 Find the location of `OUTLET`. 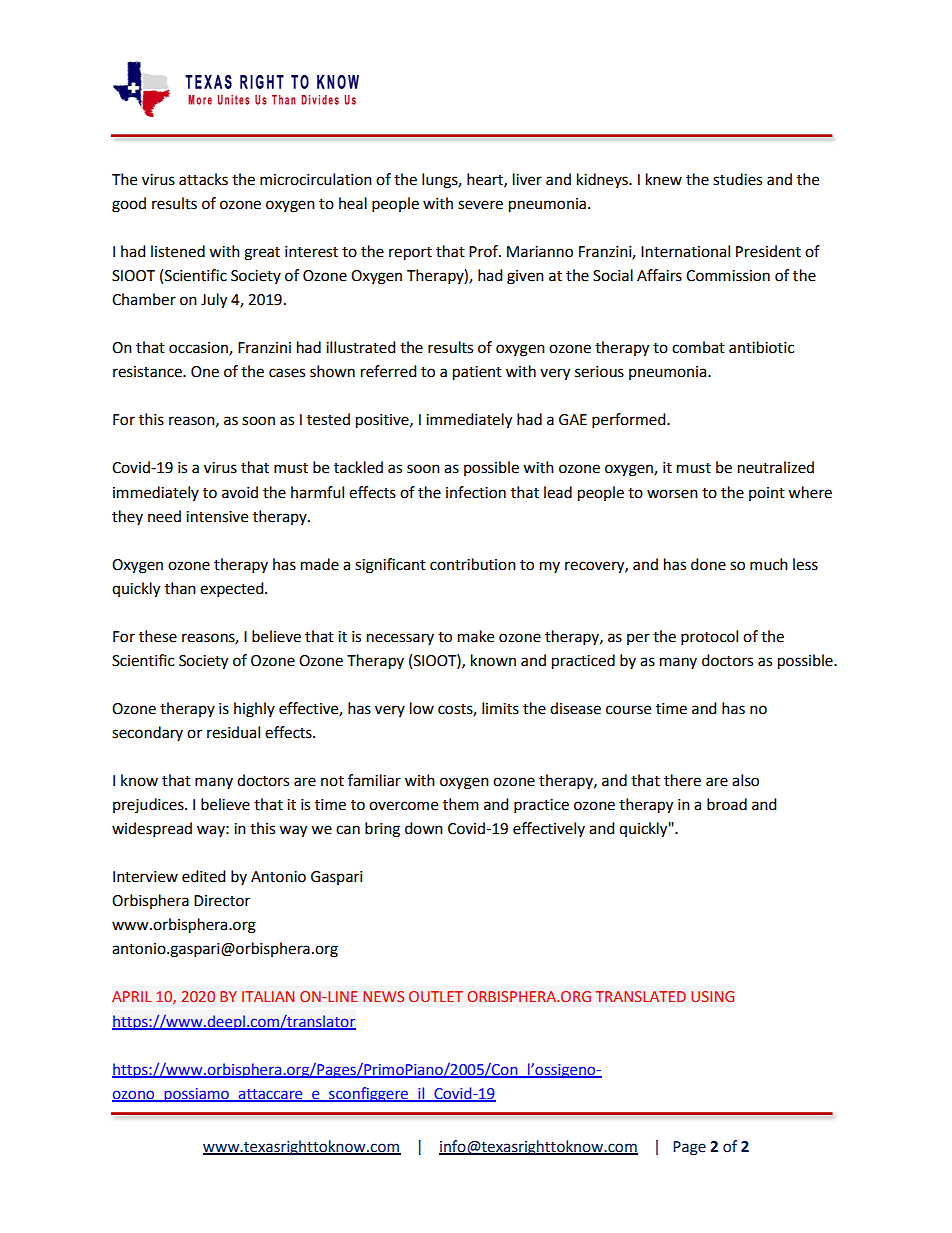

OUTLET is located at coordinates (436, 996).
